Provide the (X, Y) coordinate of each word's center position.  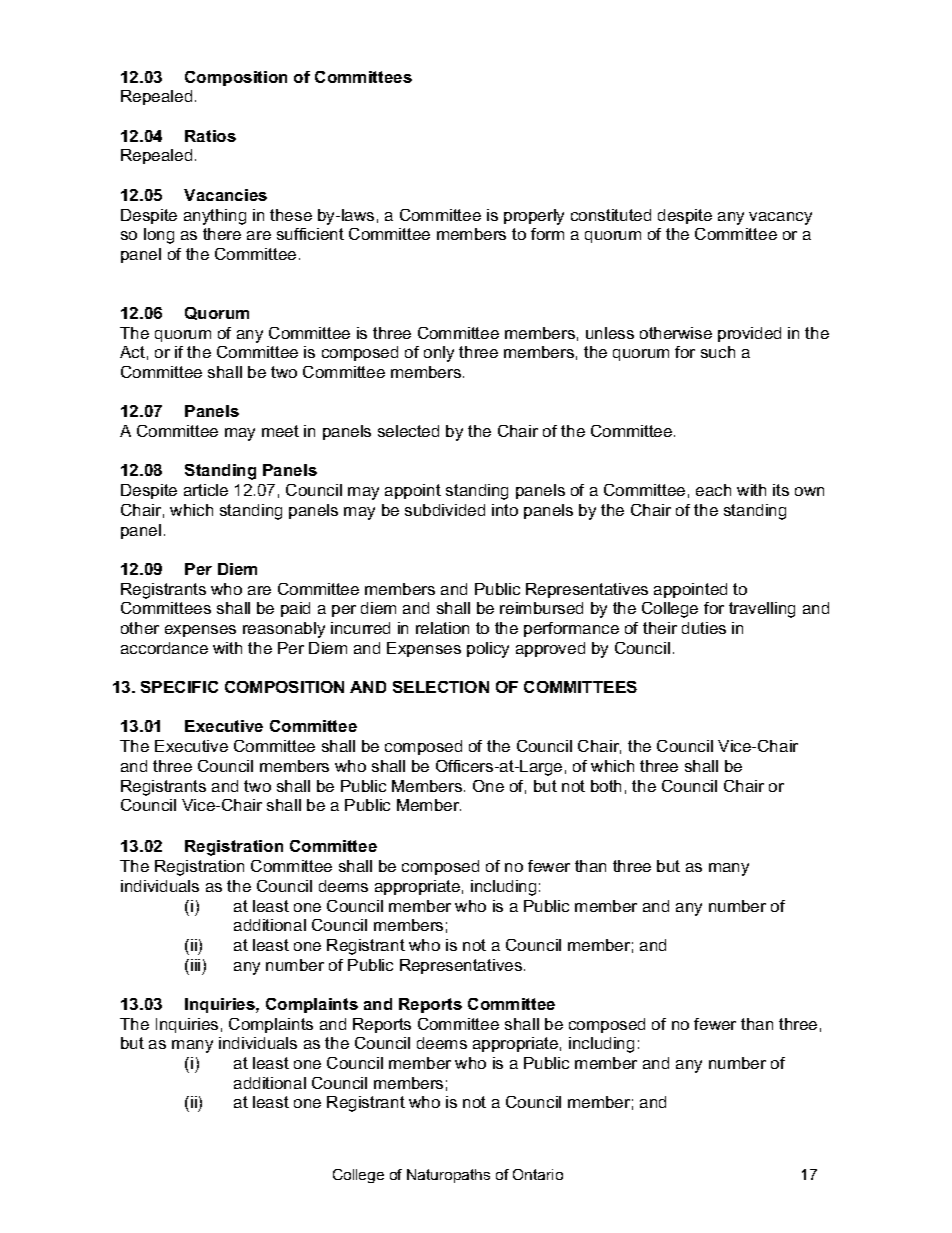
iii (195, 965)
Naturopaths (448, 1176)
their (660, 628)
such (718, 352)
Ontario (538, 1174)
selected (408, 431)
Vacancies (225, 195)
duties (704, 628)
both (606, 786)
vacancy (780, 218)
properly (534, 217)
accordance (164, 648)
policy (488, 650)
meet (280, 431)
